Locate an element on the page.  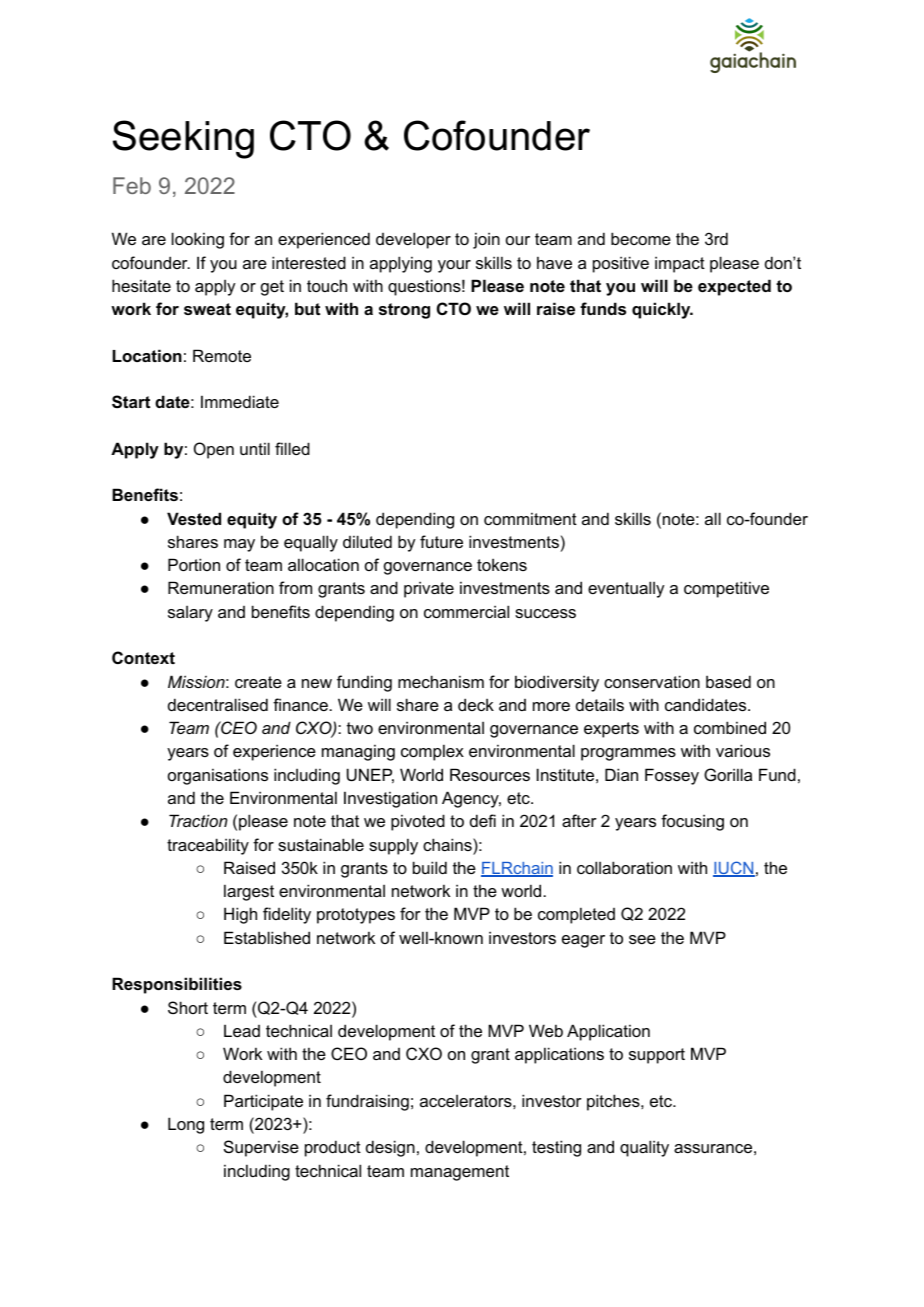
Seeking is located at coordinates (183, 139).
